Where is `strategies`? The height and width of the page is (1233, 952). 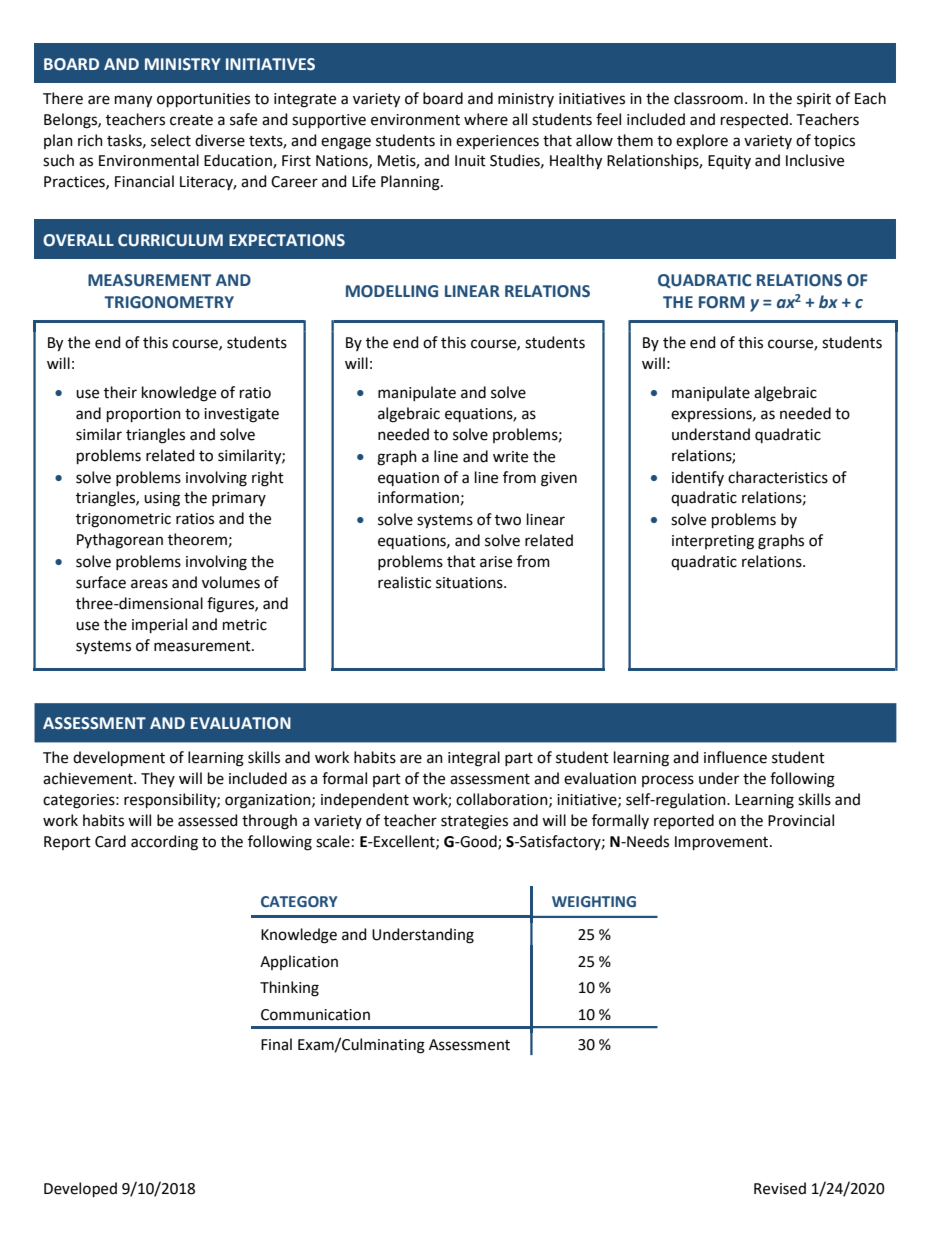
strategies is located at coordinates (474, 822).
